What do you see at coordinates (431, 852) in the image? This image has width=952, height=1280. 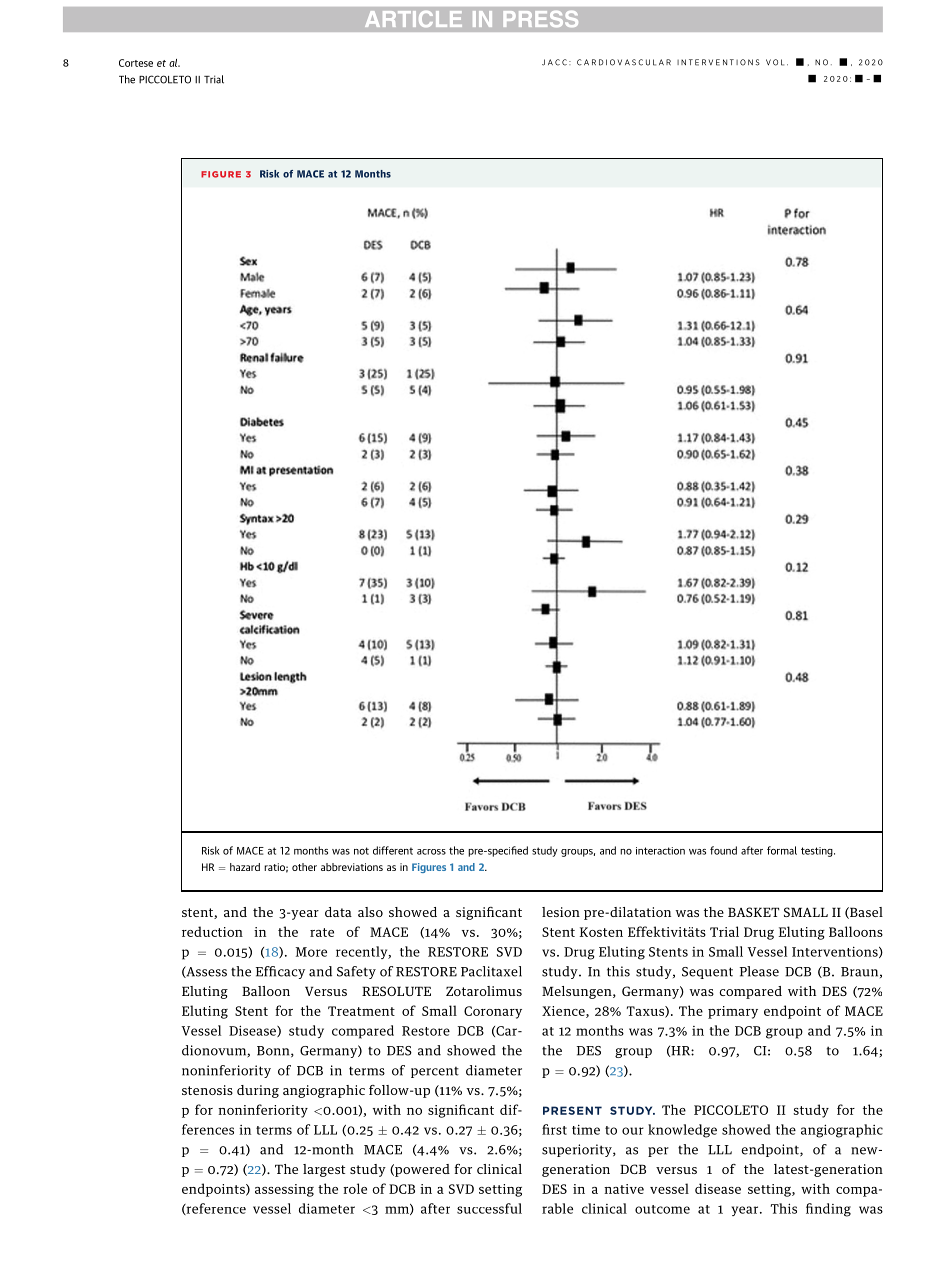 I see `across` at bounding box center [431, 852].
